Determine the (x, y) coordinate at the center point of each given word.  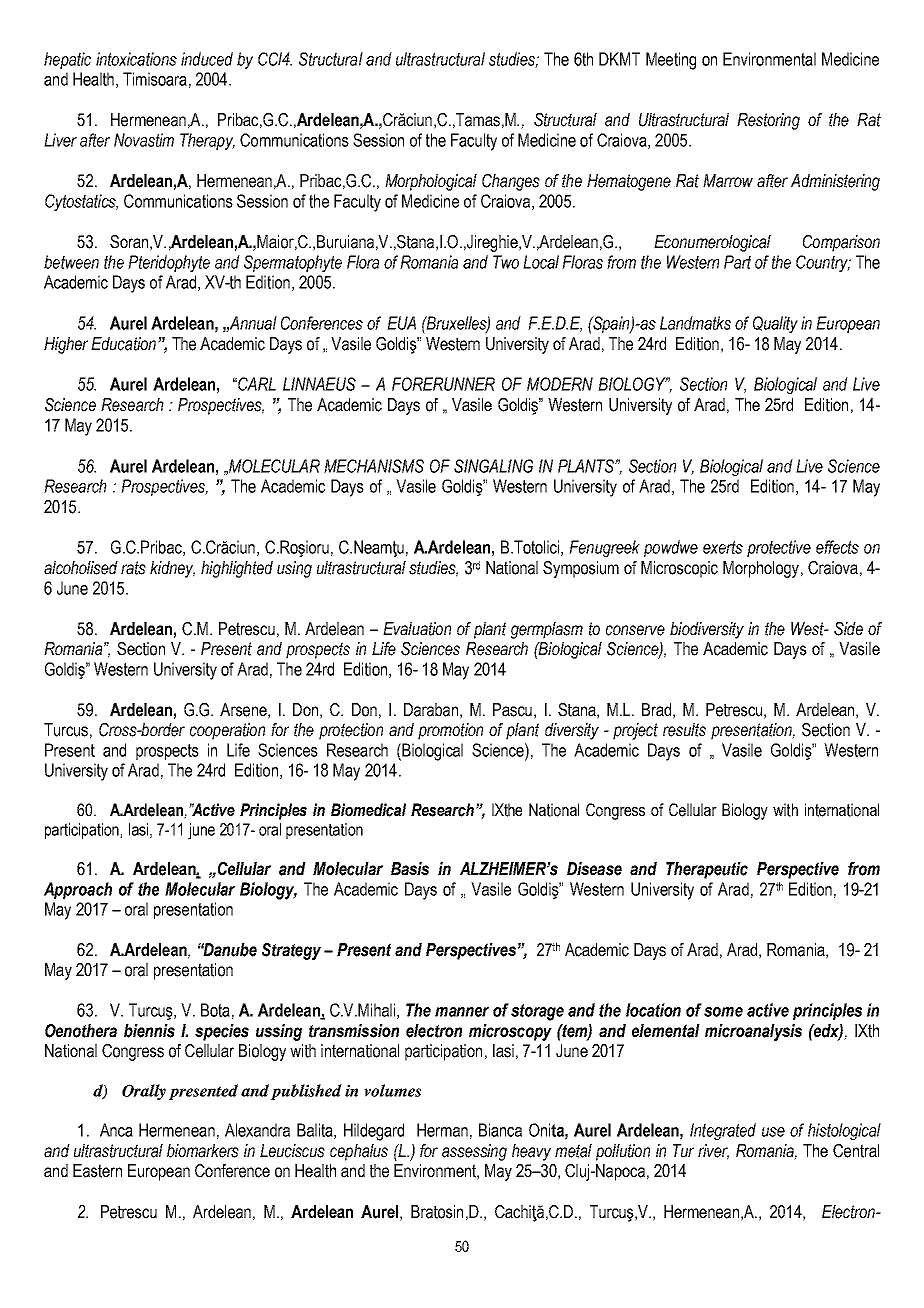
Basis (410, 869)
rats (133, 568)
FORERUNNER (443, 384)
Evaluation (417, 629)
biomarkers (203, 1151)
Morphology (761, 569)
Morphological (431, 182)
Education (123, 344)
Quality (775, 324)
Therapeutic (707, 870)
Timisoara (155, 79)
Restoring (768, 121)
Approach (78, 890)
